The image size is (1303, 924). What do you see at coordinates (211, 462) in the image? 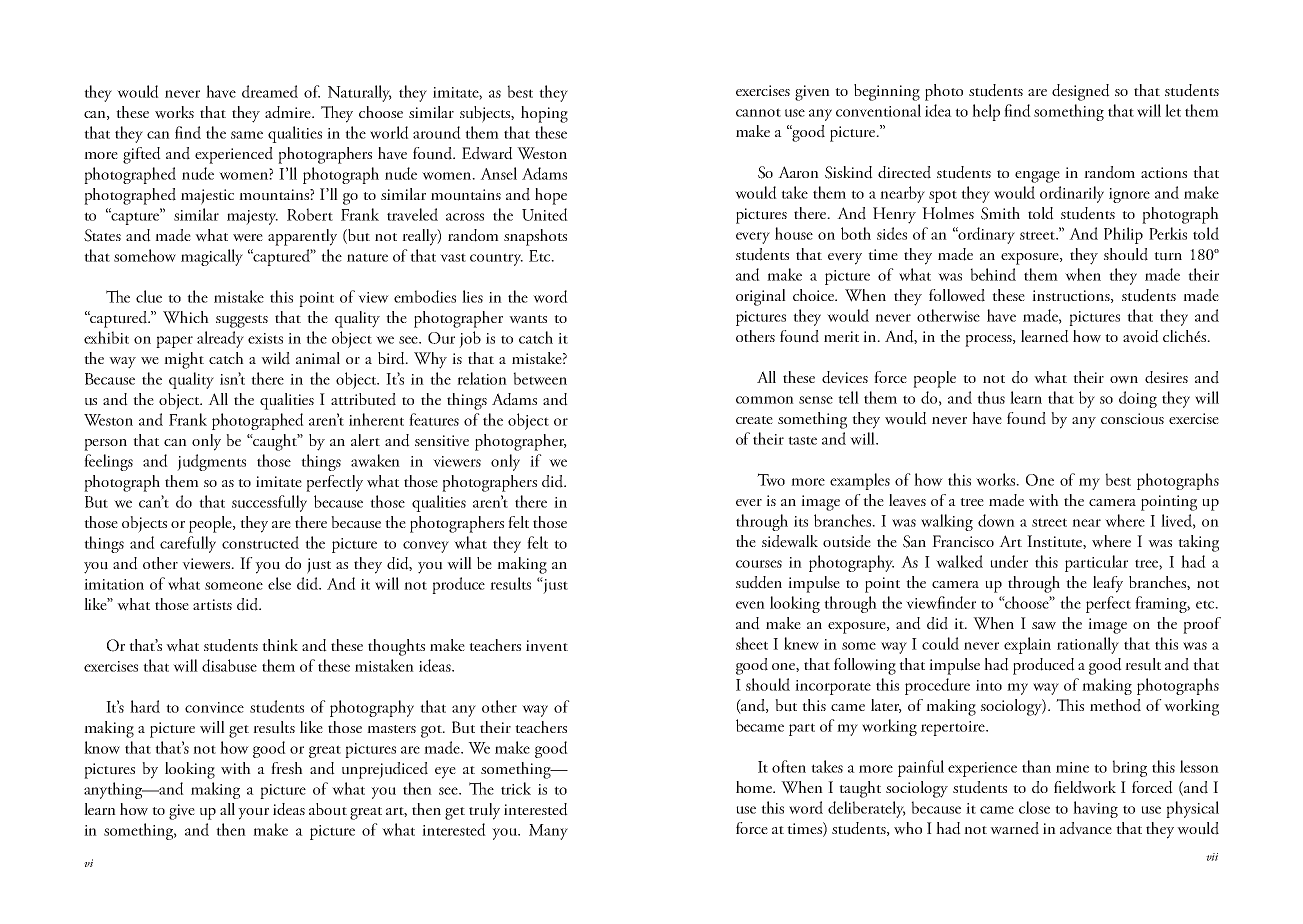
I see `judgments` at bounding box center [211, 462].
